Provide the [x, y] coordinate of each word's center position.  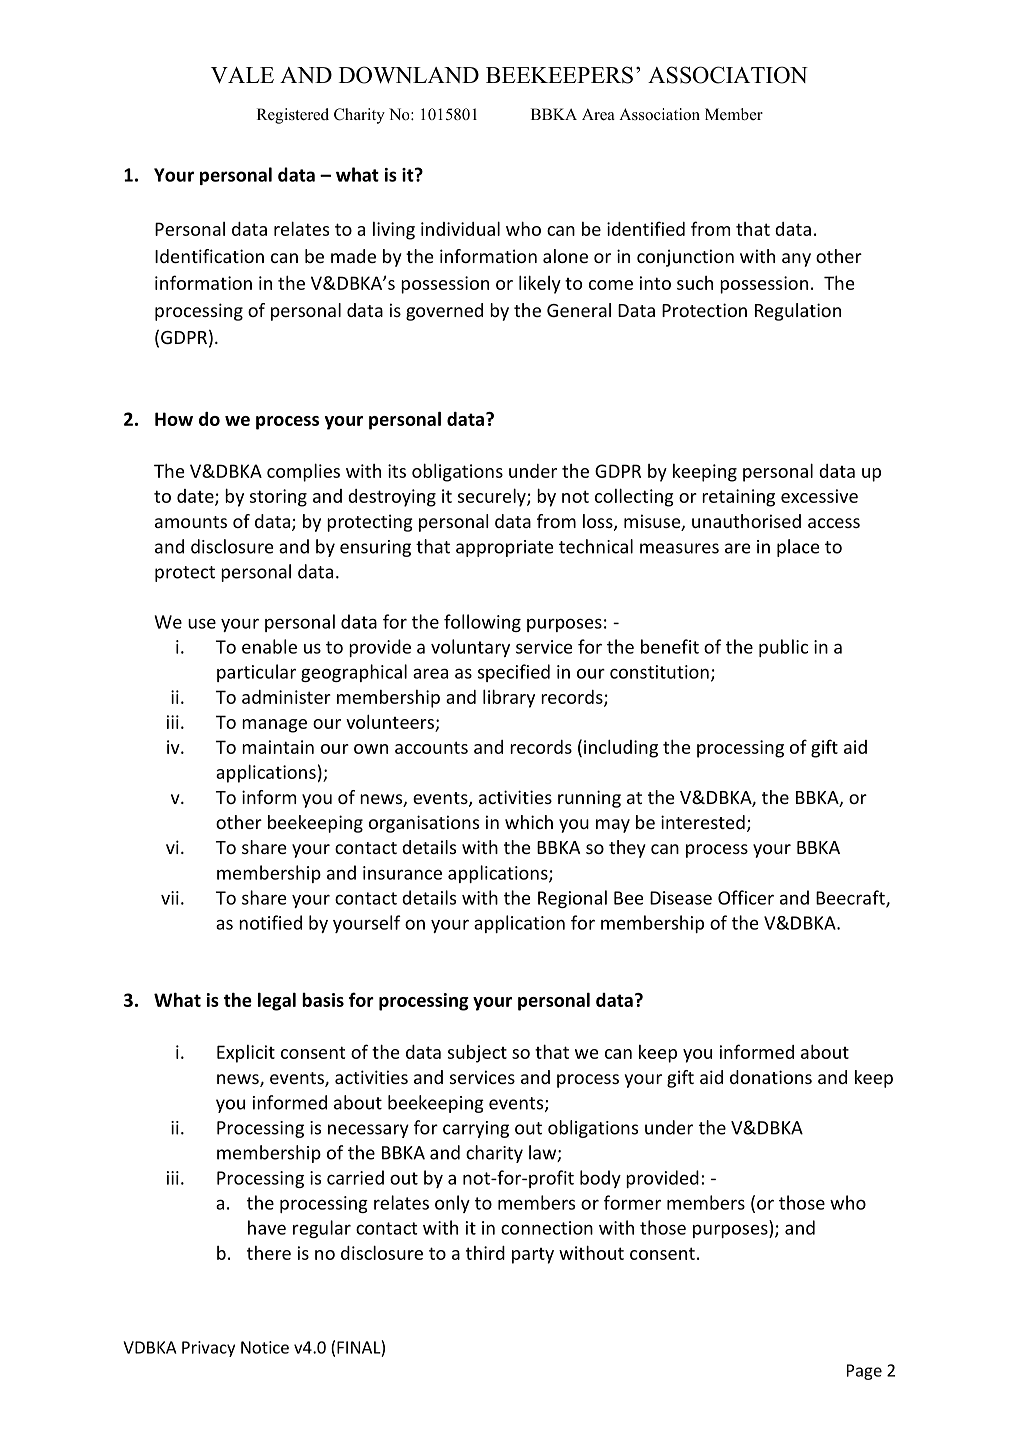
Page [864, 1372]
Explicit [246, 1054]
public [783, 648]
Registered [293, 116]
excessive [819, 496]
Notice [265, 1347]
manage [274, 726]
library [509, 698]
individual [460, 228]
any [796, 260]
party [533, 1256]
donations [771, 1077]
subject [477, 1054]
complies [303, 472]
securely [493, 497]
